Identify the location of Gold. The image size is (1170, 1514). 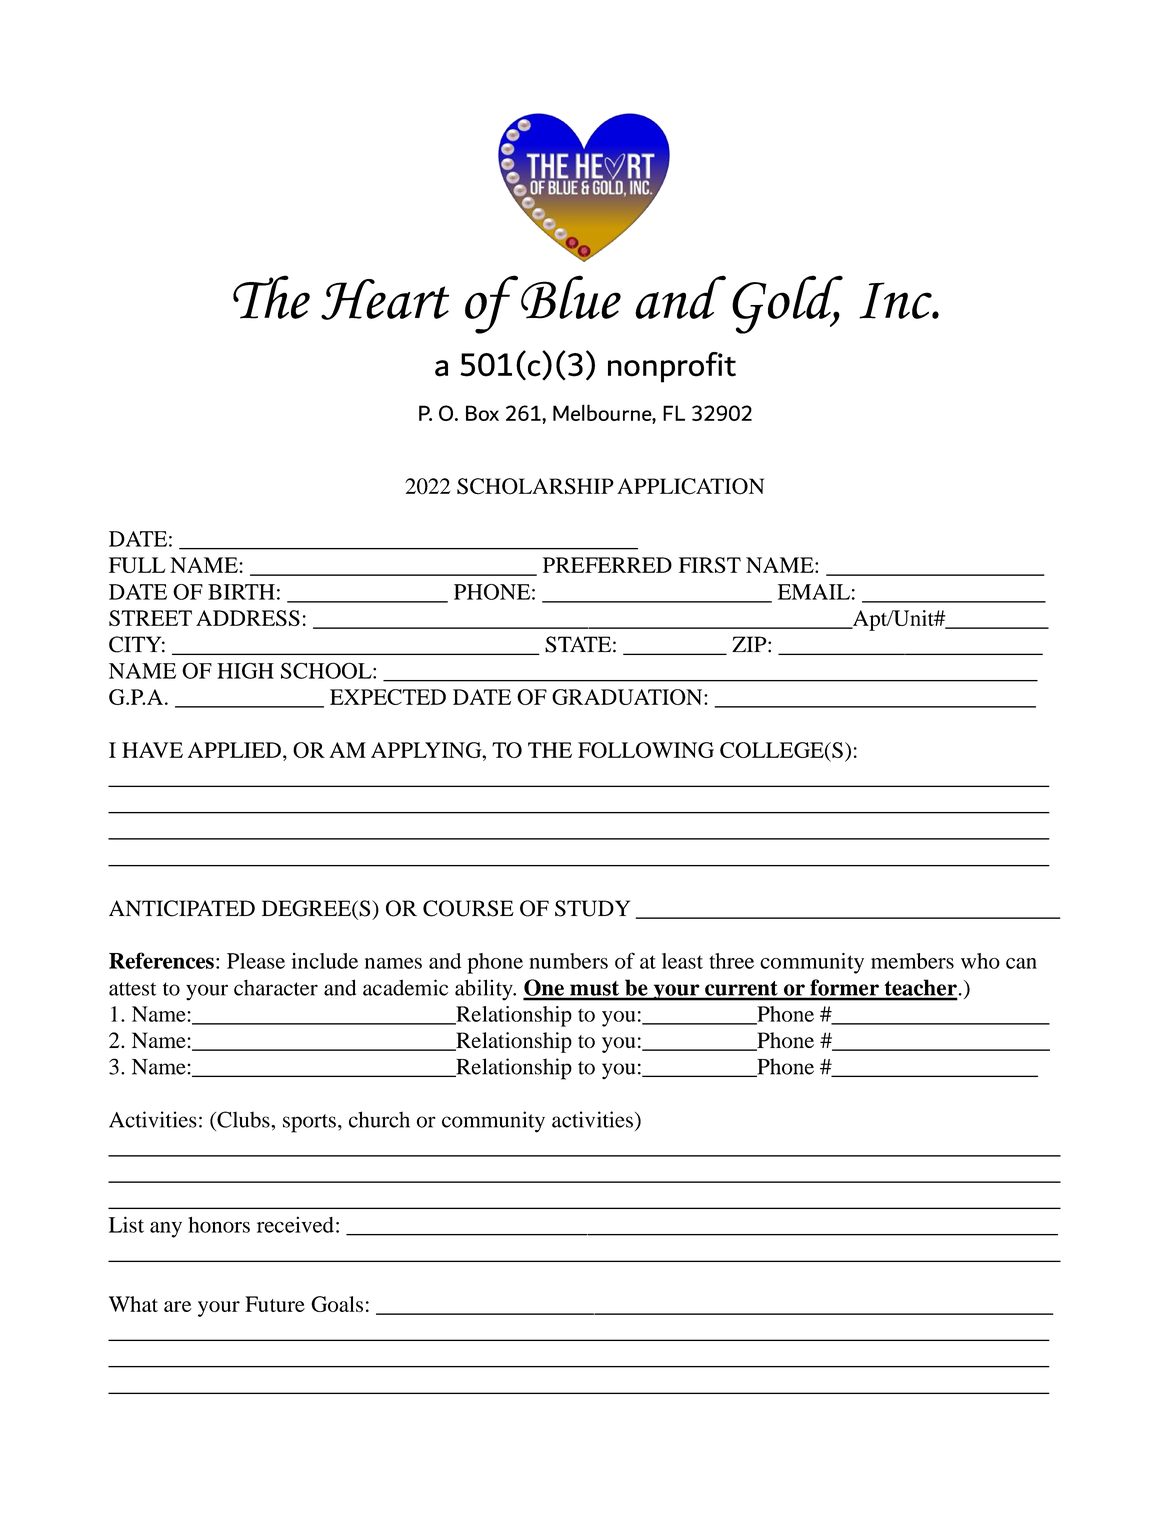
(787, 304).
